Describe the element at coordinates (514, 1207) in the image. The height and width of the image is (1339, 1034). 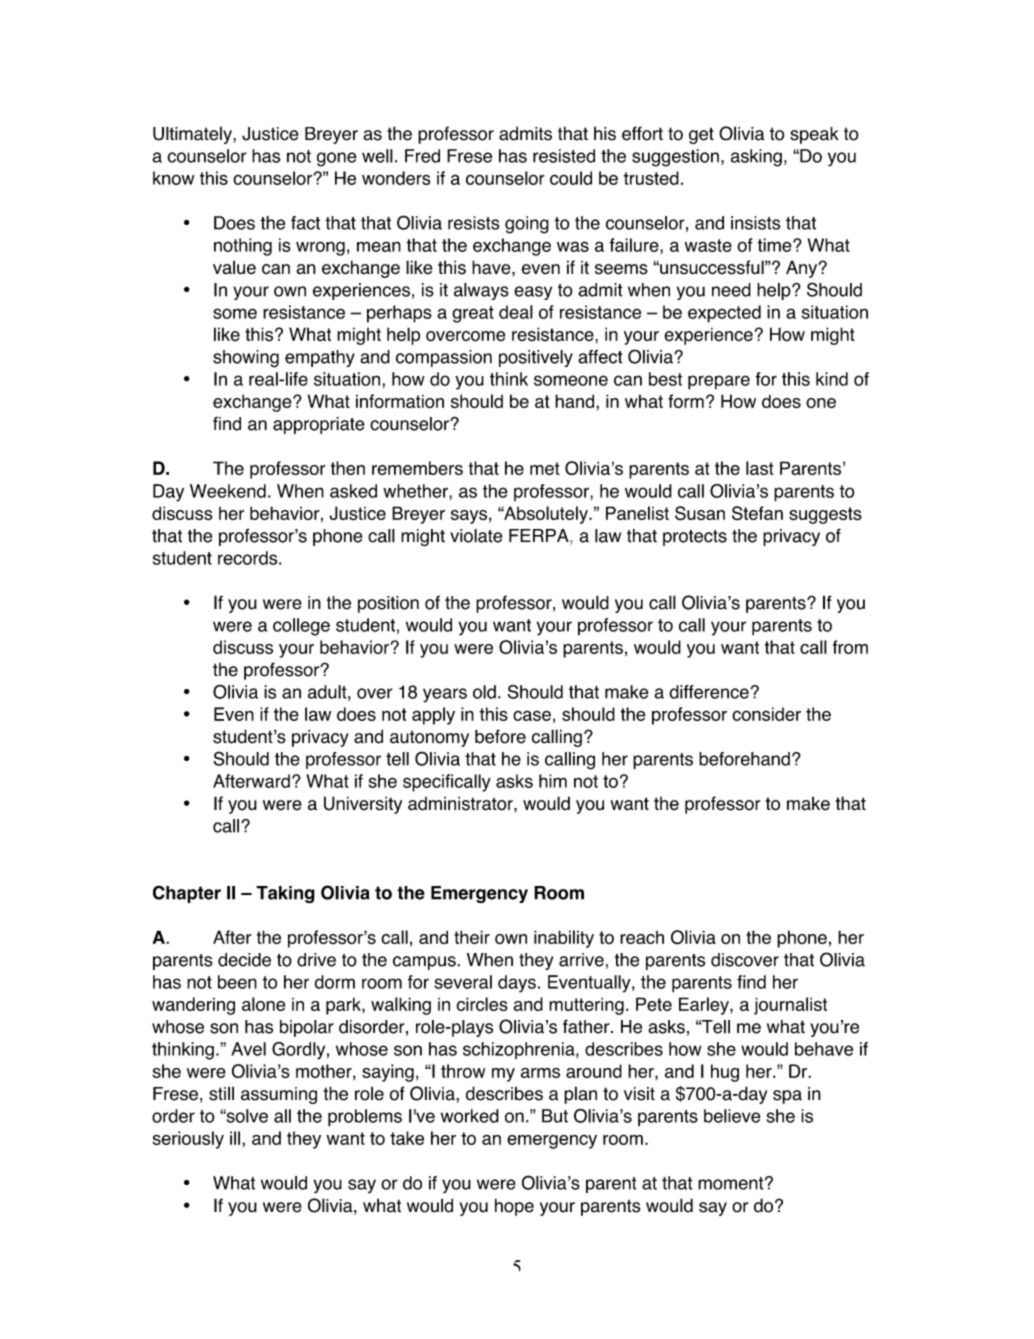
I see `hope` at that location.
